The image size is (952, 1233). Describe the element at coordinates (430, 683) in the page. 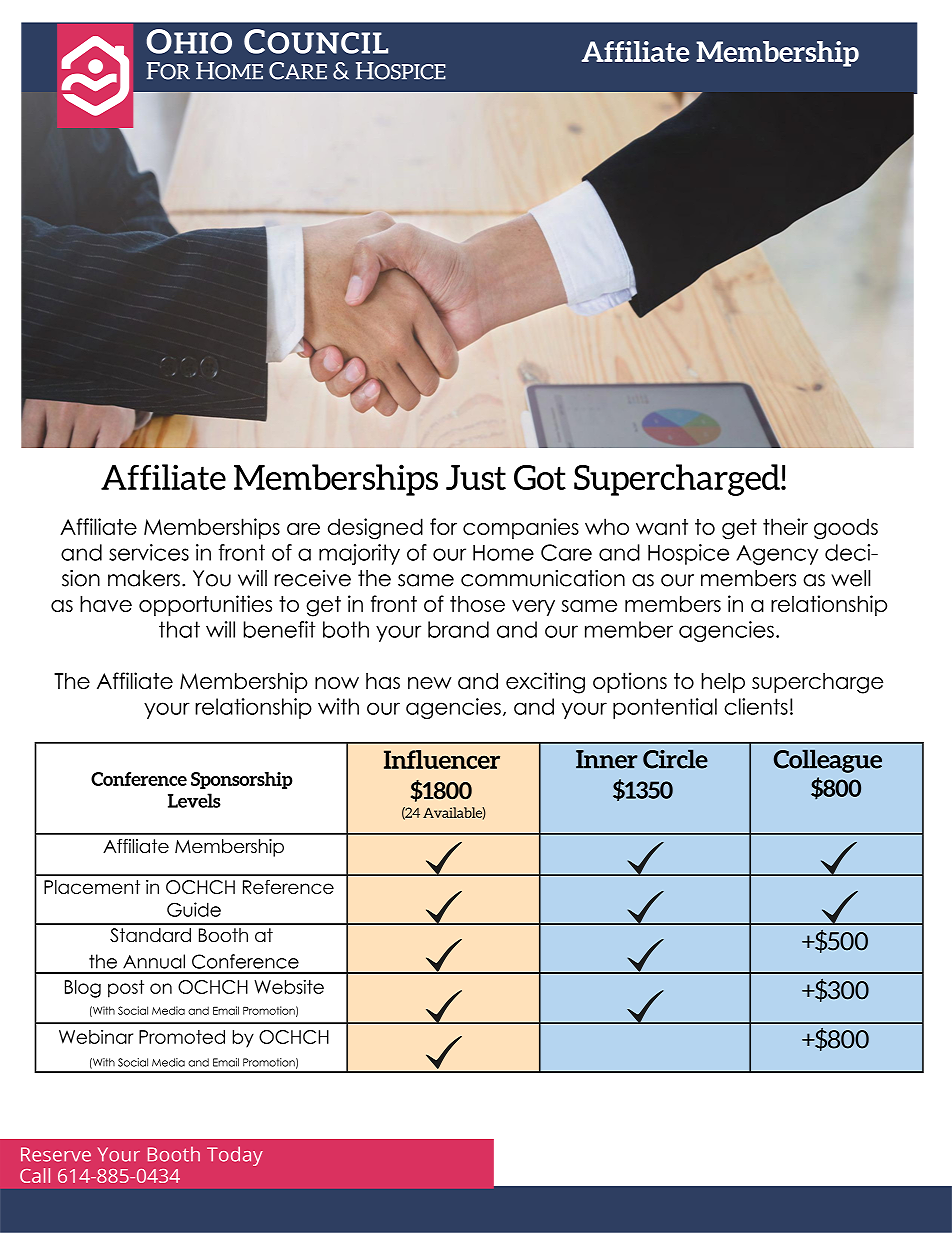

I see `new` at that location.
